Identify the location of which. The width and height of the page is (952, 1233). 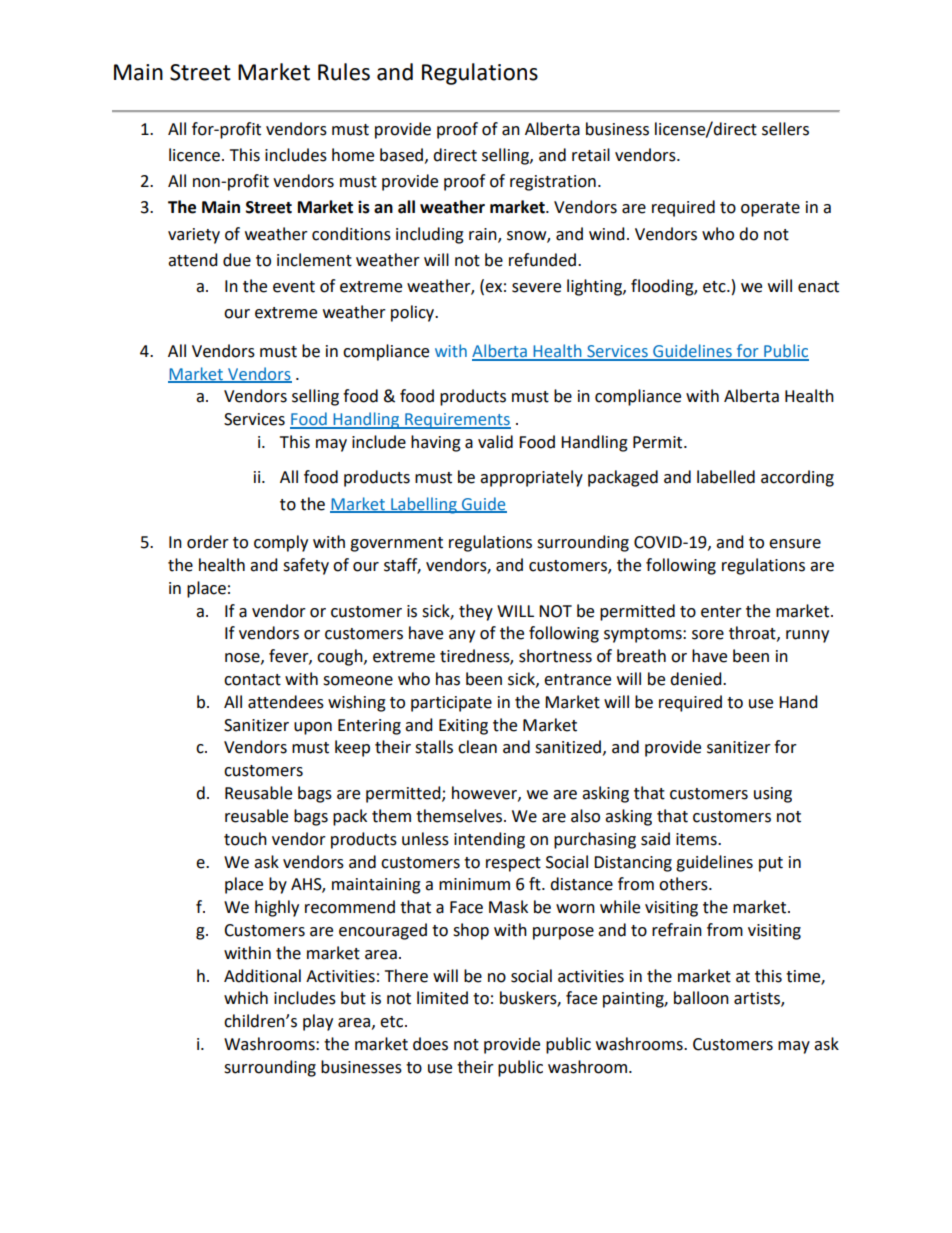
(246, 998).
